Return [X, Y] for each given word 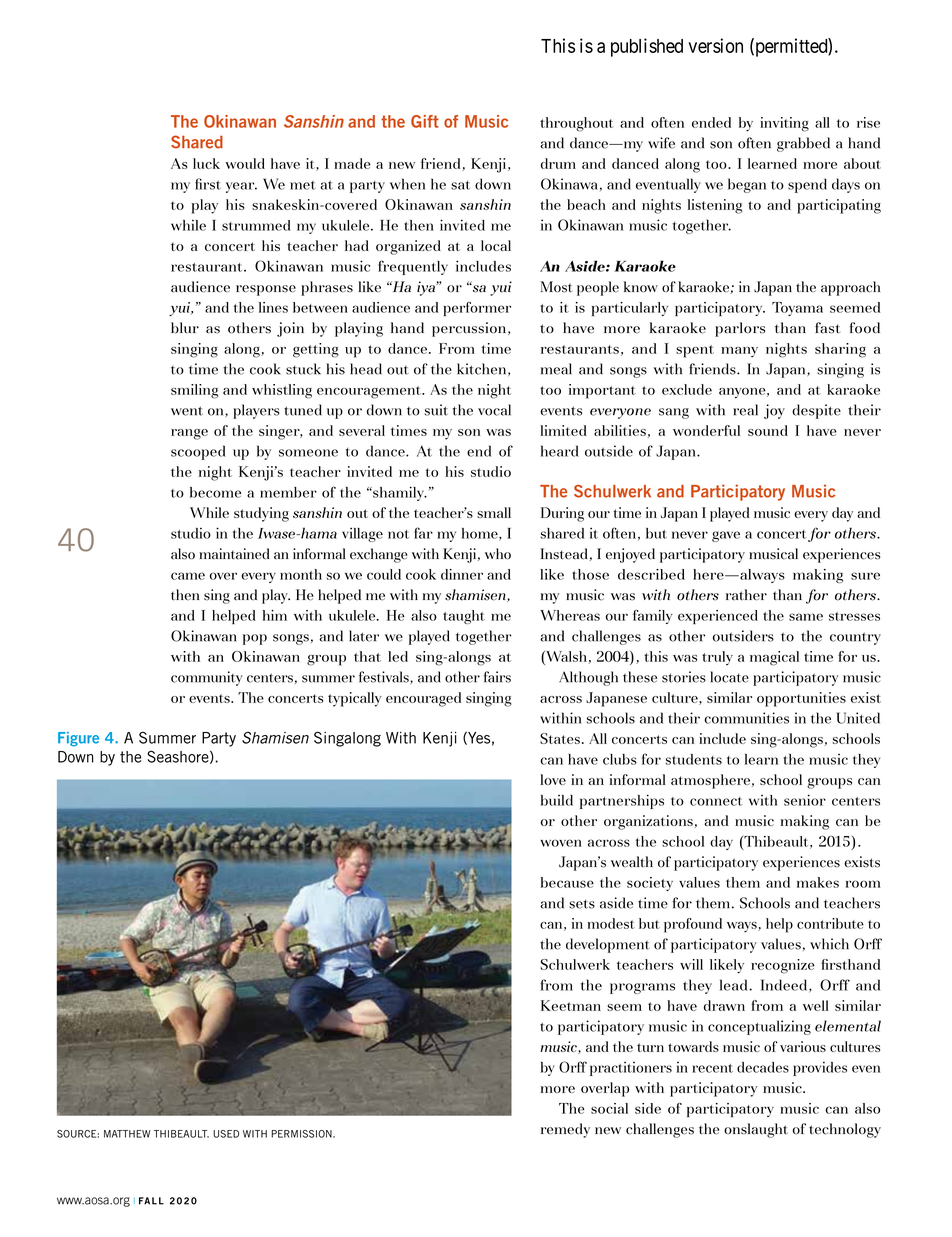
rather [746, 595]
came [188, 576]
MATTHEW [127, 1134]
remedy [565, 1130]
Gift [425, 121]
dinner [462, 574]
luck [206, 163]
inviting [784, 124]
